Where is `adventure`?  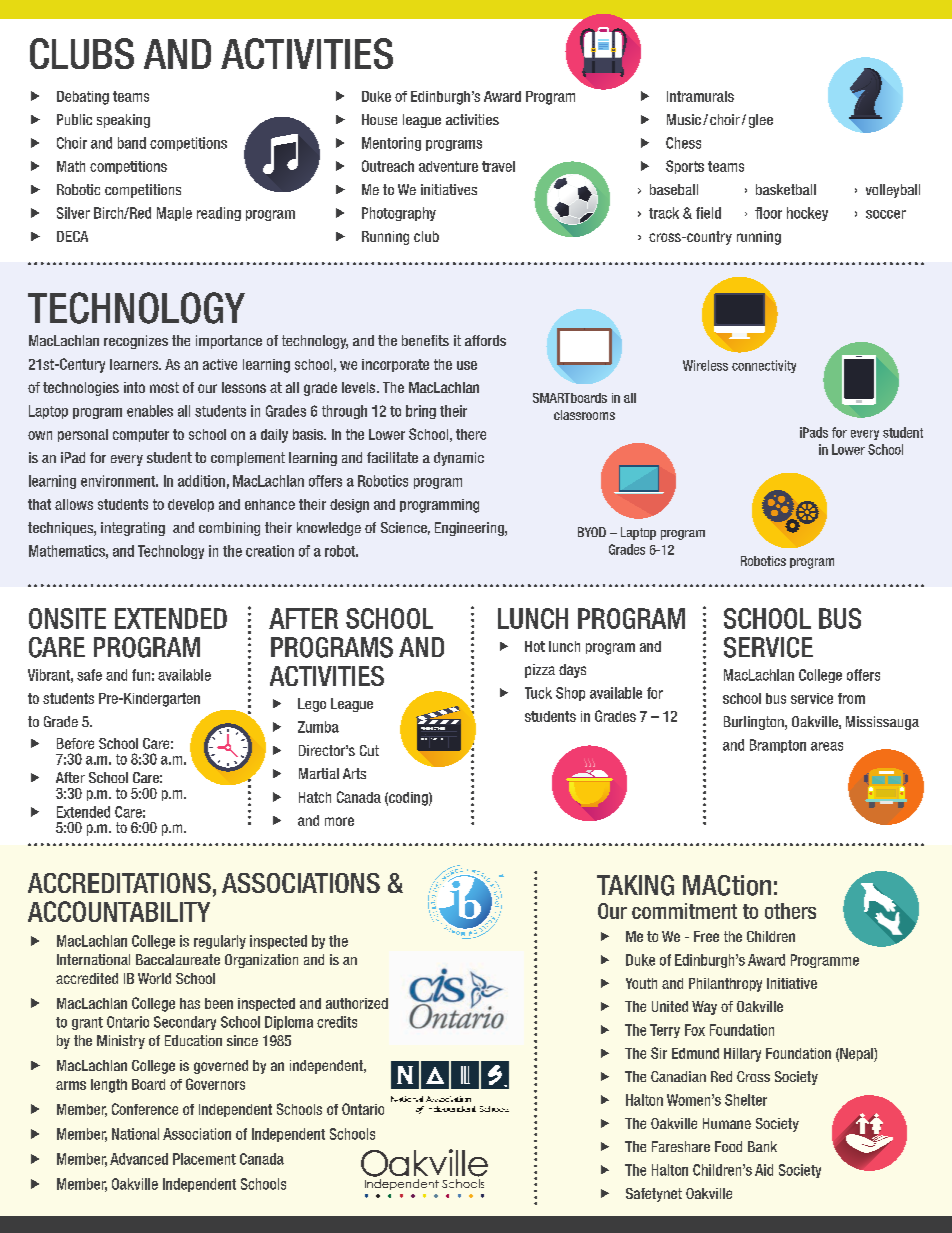 adventure is located at coordinates (448, 166).
